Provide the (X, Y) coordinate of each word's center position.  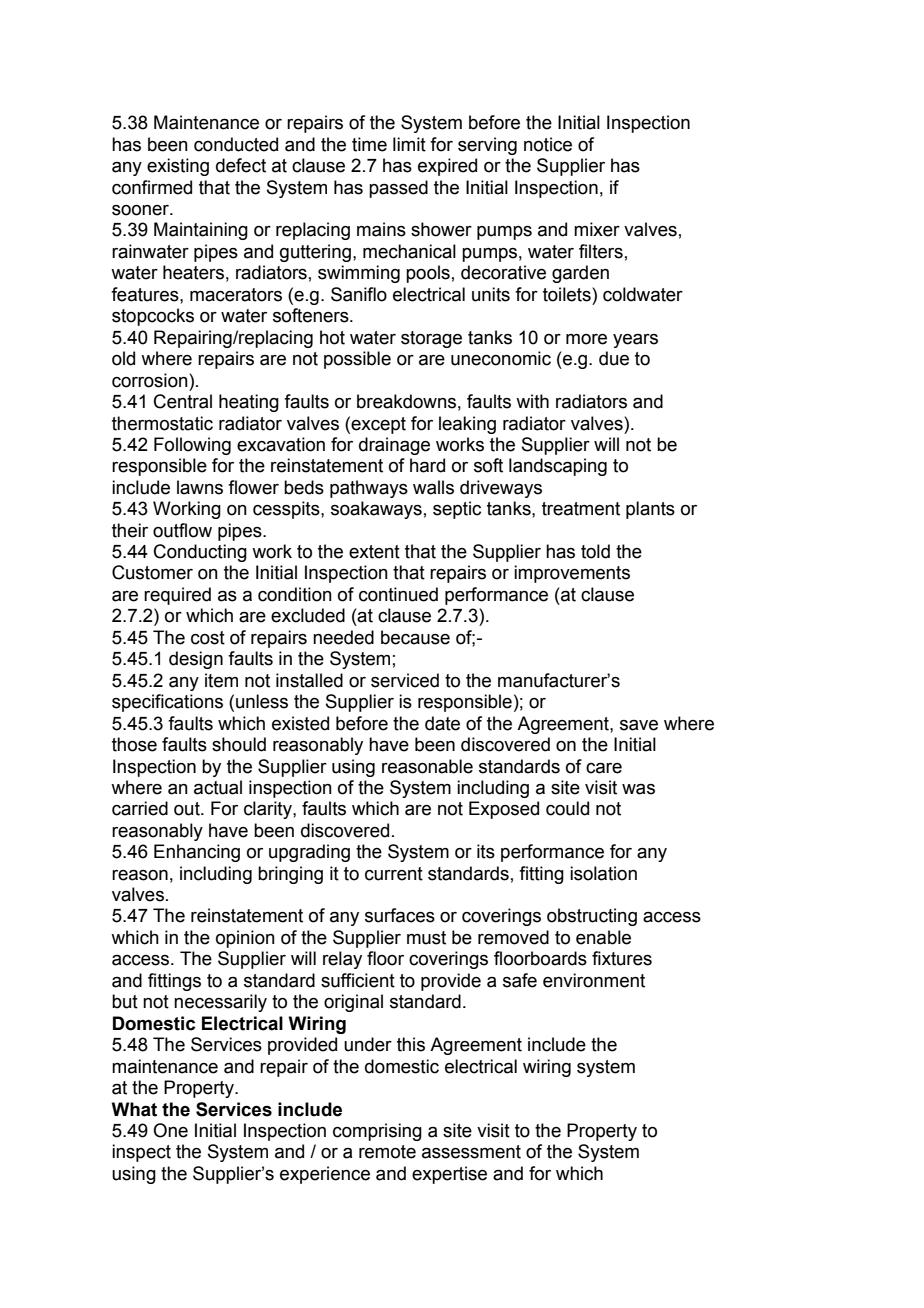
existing (178, 167)
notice (548, 144)
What (134, 1109)
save (639, 725)
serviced (405, 680)
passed (398, 189)
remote (387, 1152)
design (196, 660)
